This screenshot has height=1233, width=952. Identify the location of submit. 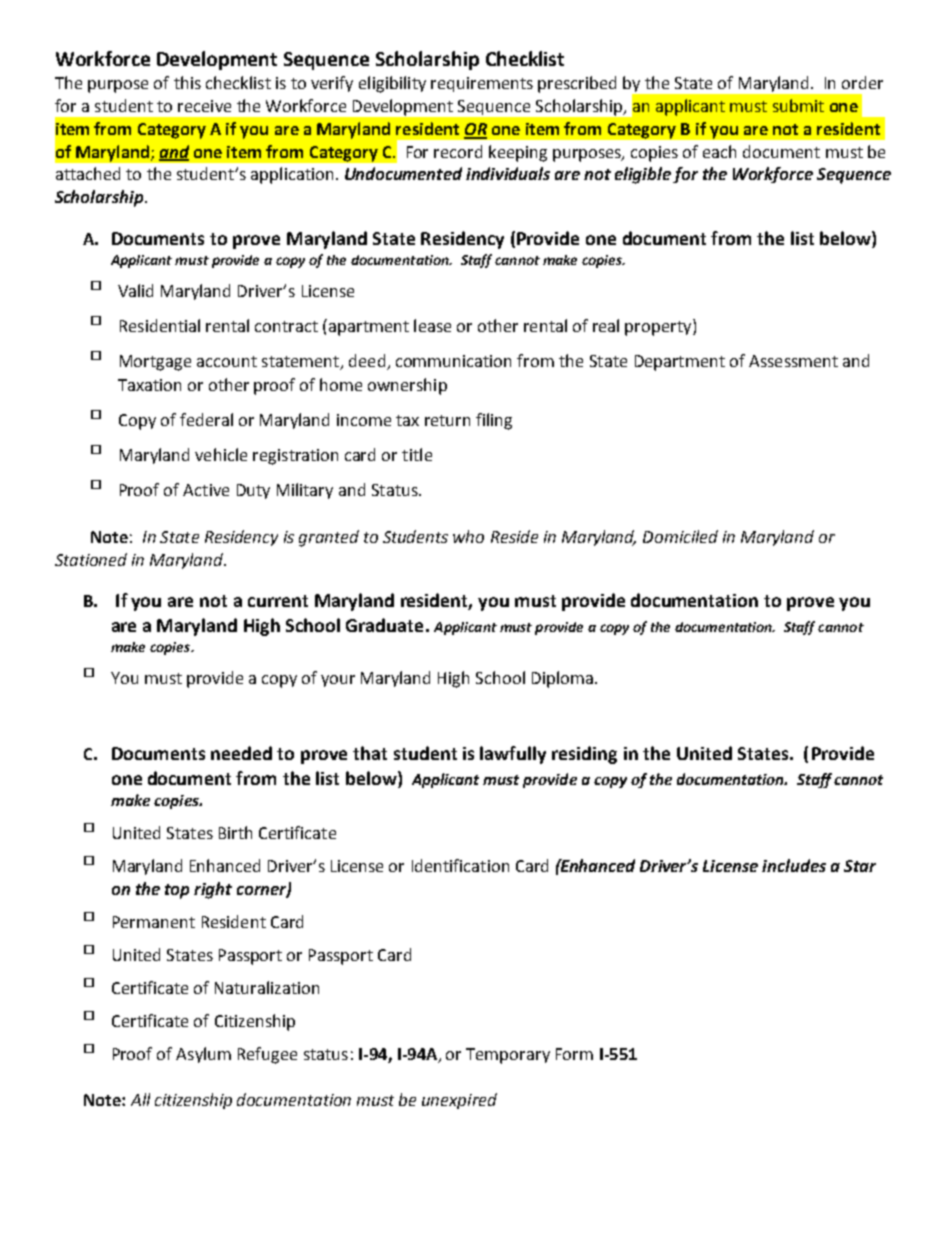
(798, 105).
